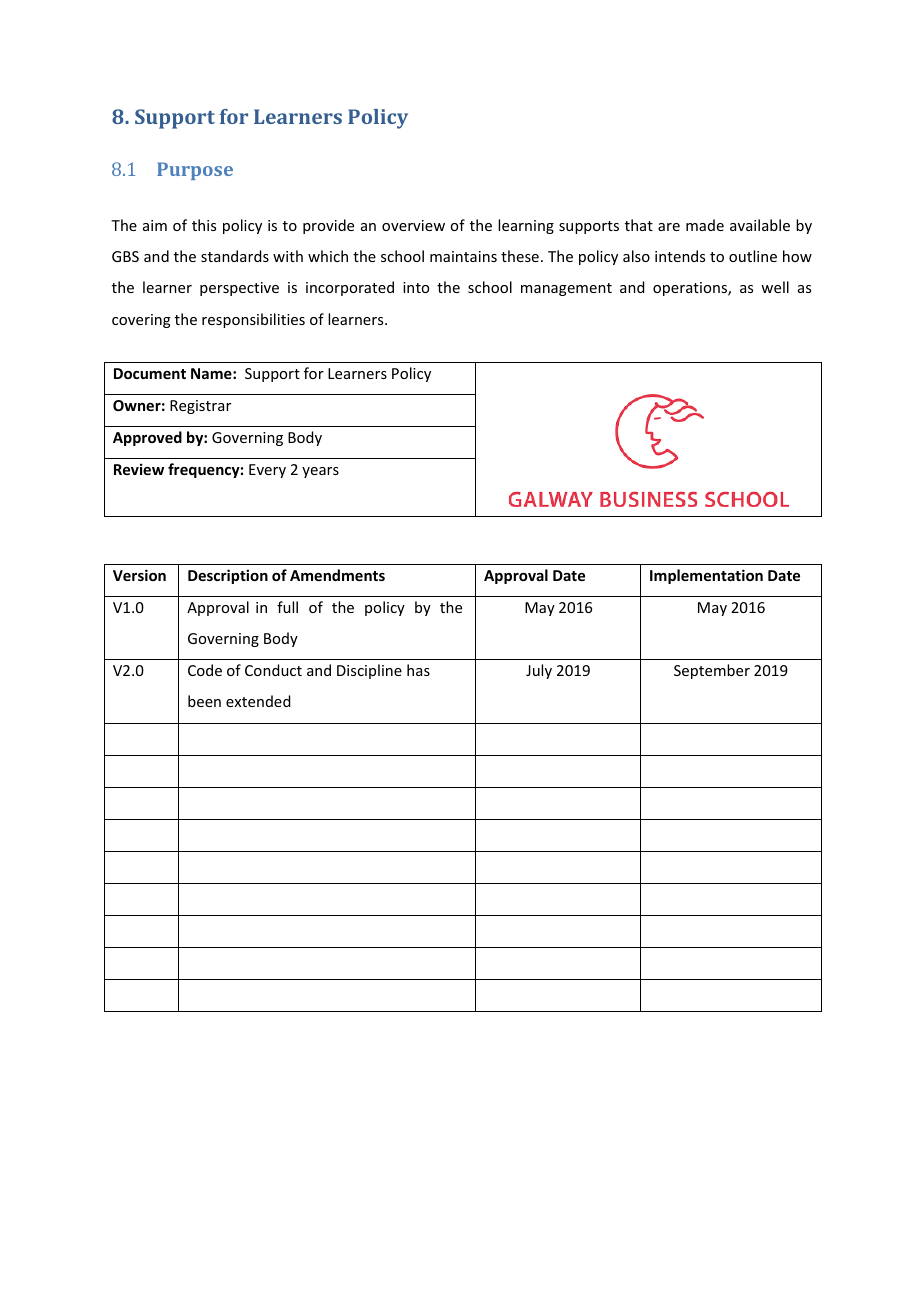 The image size is (924, 1308). Describe the element at coordinates (712, 671) in the document. I see `September` at that location.
